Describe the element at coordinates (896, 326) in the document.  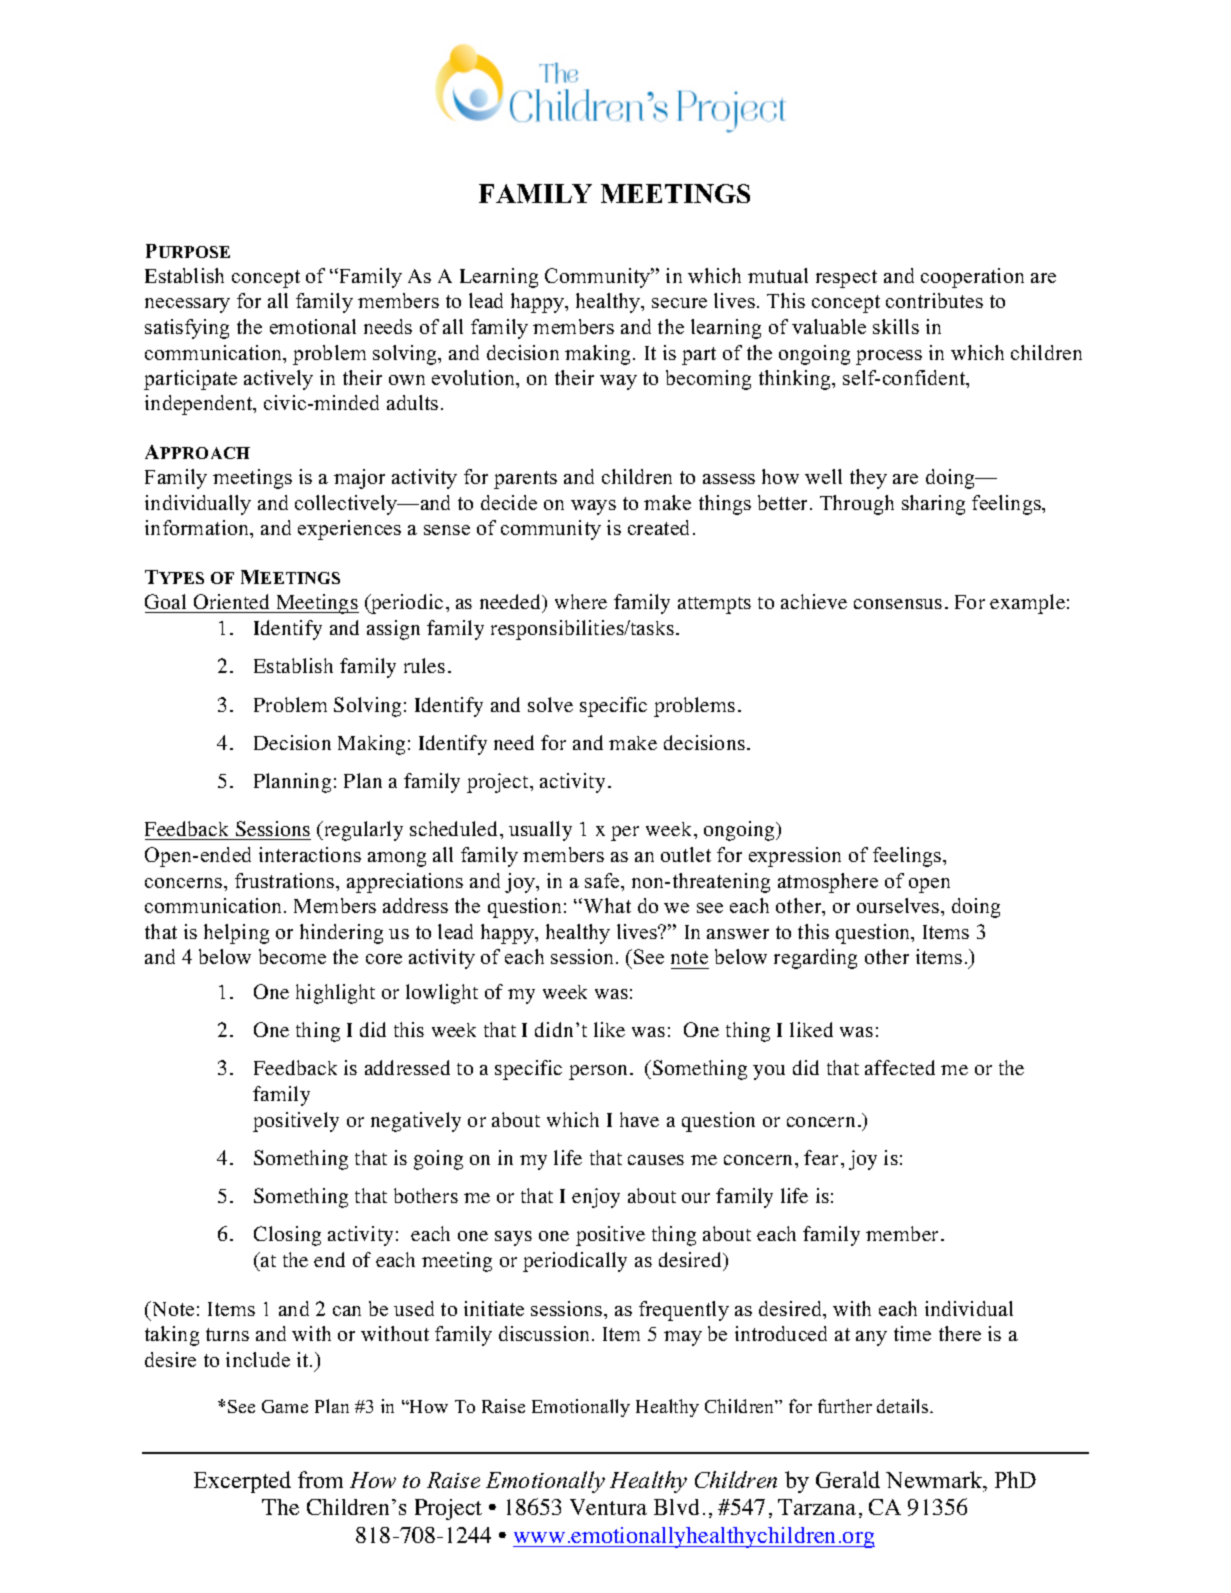
I see `skills` at that location.
